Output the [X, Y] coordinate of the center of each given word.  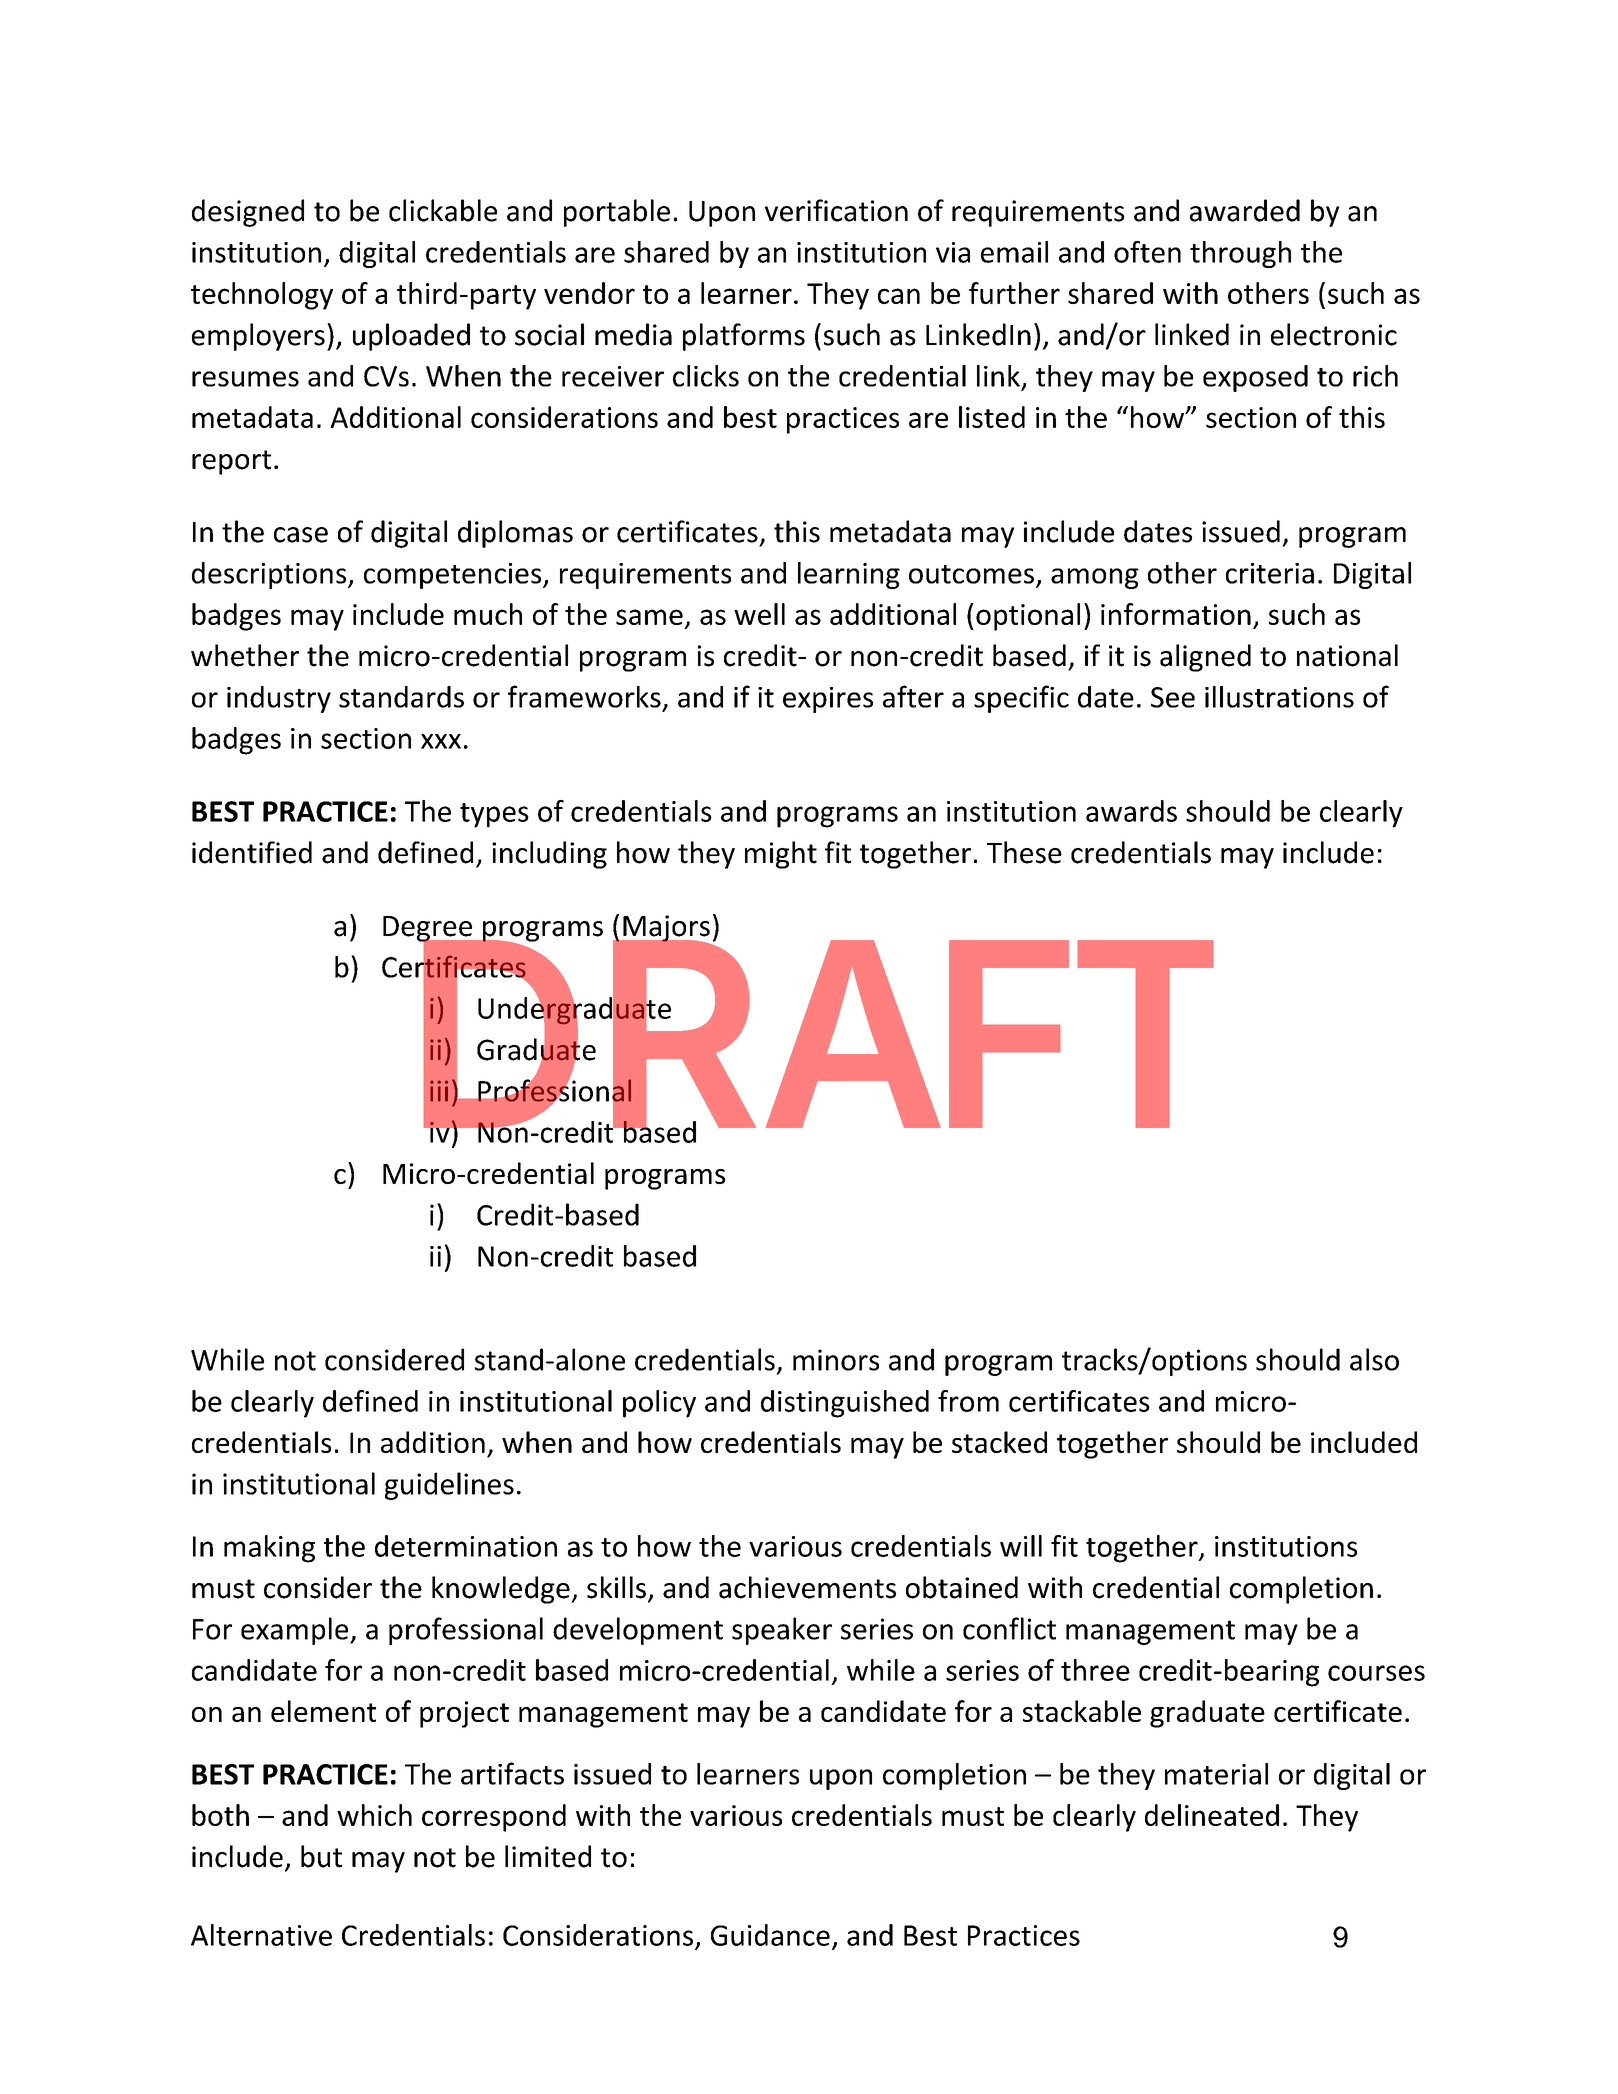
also [1374, 1359]
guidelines [449, 1486]
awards [1131, 811]
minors [836, 1360]
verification [836, 210]
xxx [441, 741]
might [781, 855]
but [321, 1856]
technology [262, 296]
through [1240, 254]
